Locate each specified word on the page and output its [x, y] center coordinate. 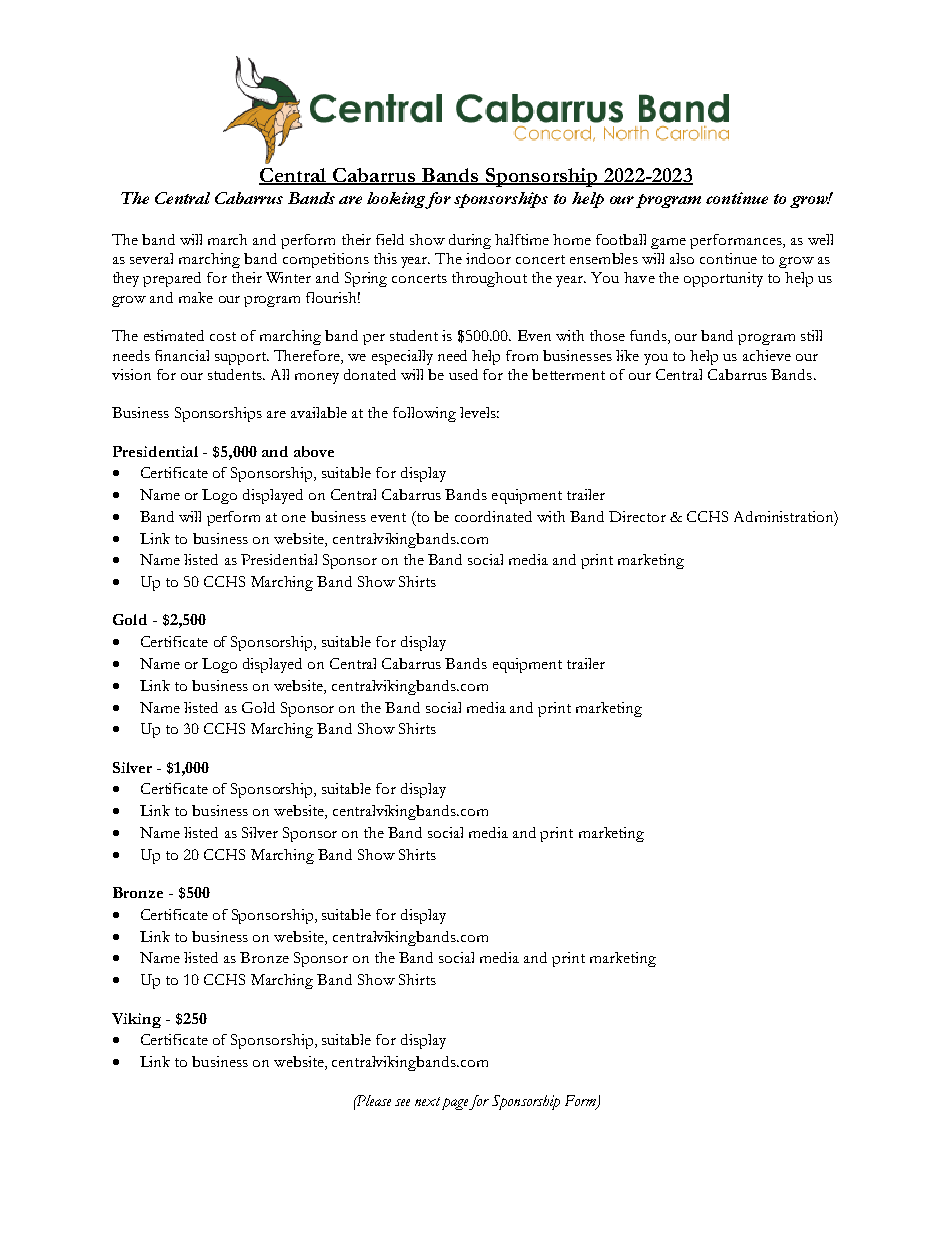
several [151, 258]
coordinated [493, 516]
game [668, 243]
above [314, 451]
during [470, 241]
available [319, 412]
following [424, 414]
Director [637, 516]
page [455, 1104]
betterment [568, 374]
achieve [767, 355]
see [402, 1102]
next [427, 1101]
